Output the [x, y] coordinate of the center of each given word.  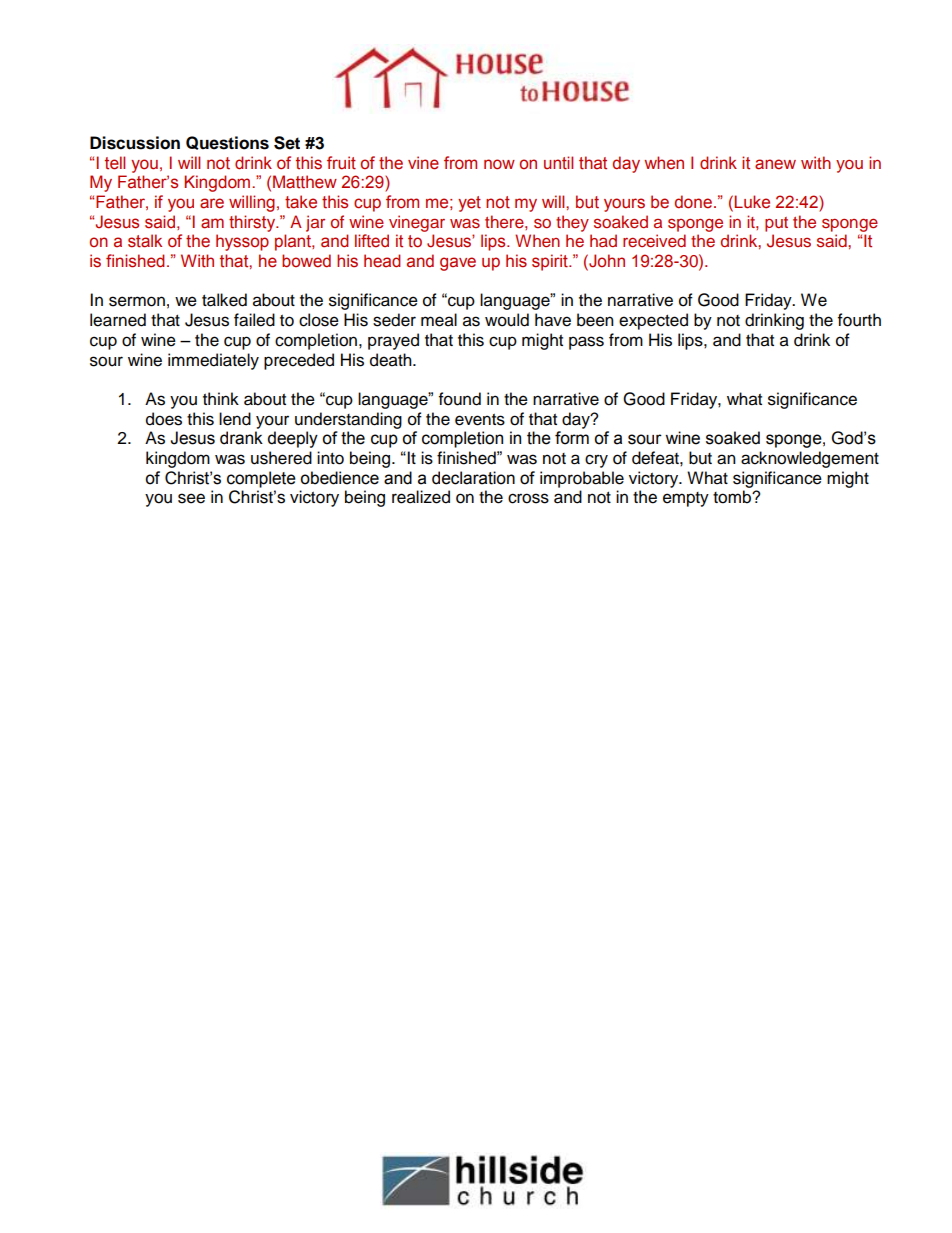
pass [586, 343]
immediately [213, 361]
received [654, 240]
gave [458, 264]
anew [775, 164]
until [558, 163]
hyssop [242, 242]
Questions [227, 143]
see [191, 498]
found [460, 399]
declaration [473, 478]
